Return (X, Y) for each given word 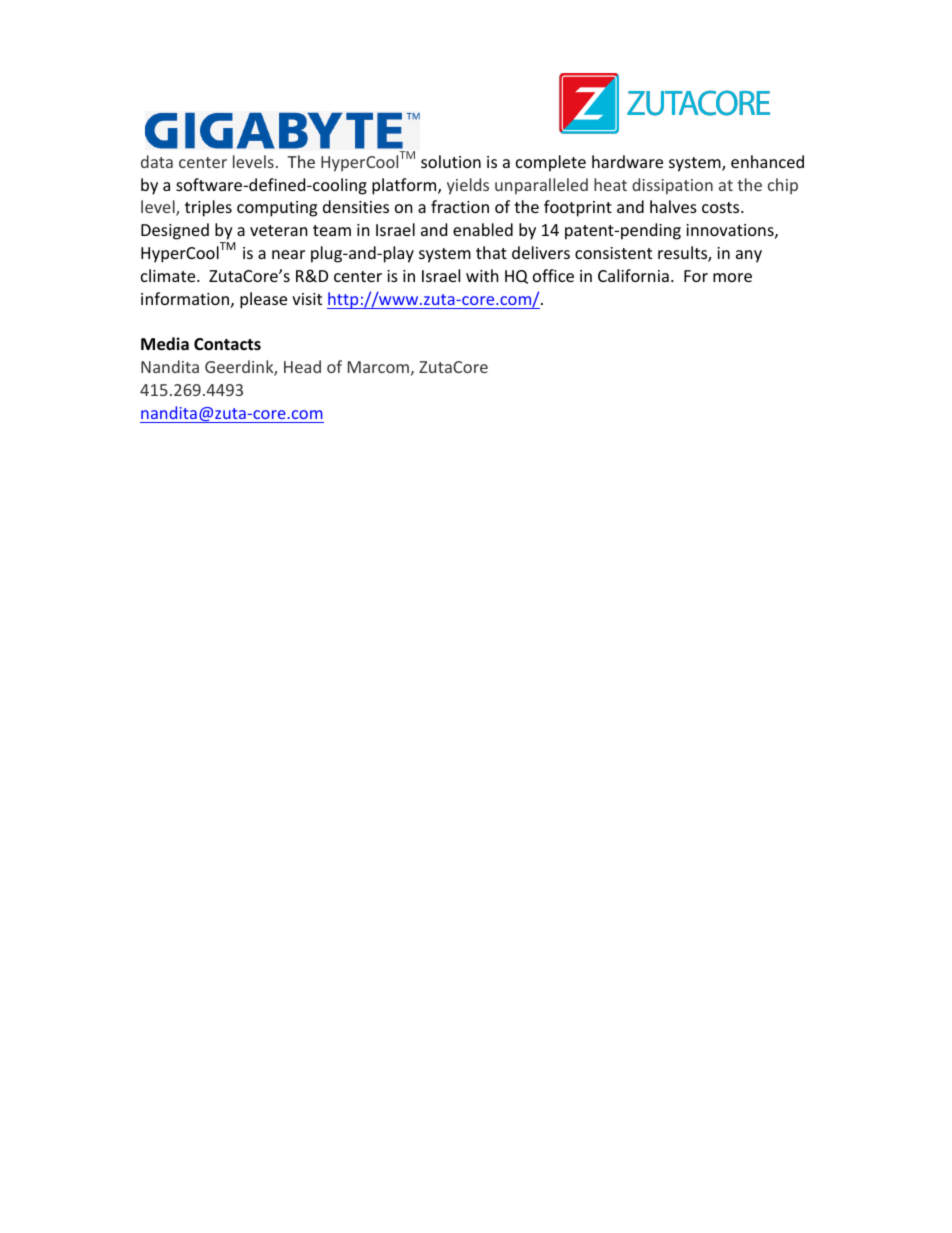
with (482, 275)
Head (302, 366)
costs (722, 207)
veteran (279, 230)
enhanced (767, 161)
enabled (483, 229)
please (263, 300)
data (157, 161)
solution (451, 161)
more (732, 277)
